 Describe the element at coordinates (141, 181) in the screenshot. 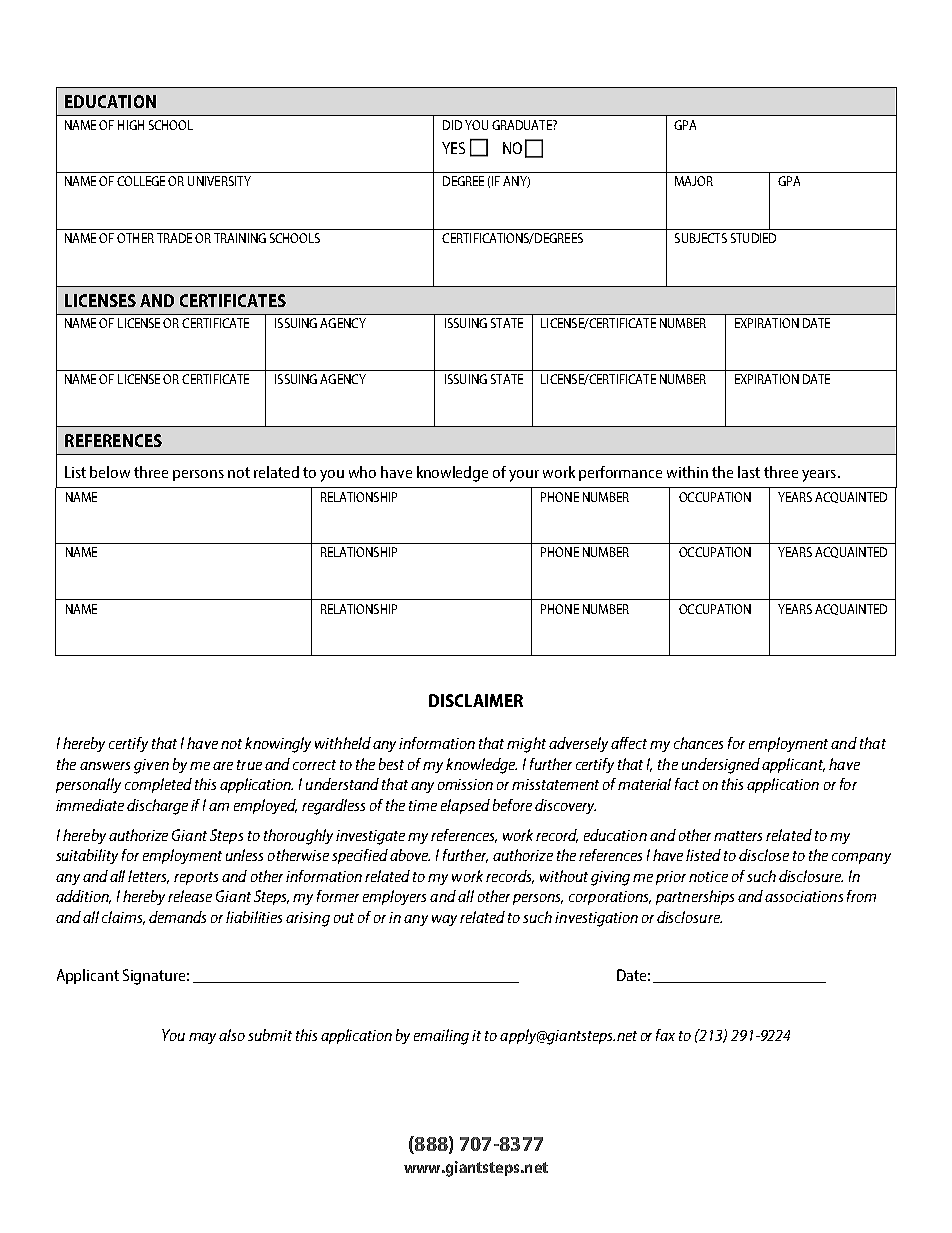

I see `COLLEGE` at that location.
